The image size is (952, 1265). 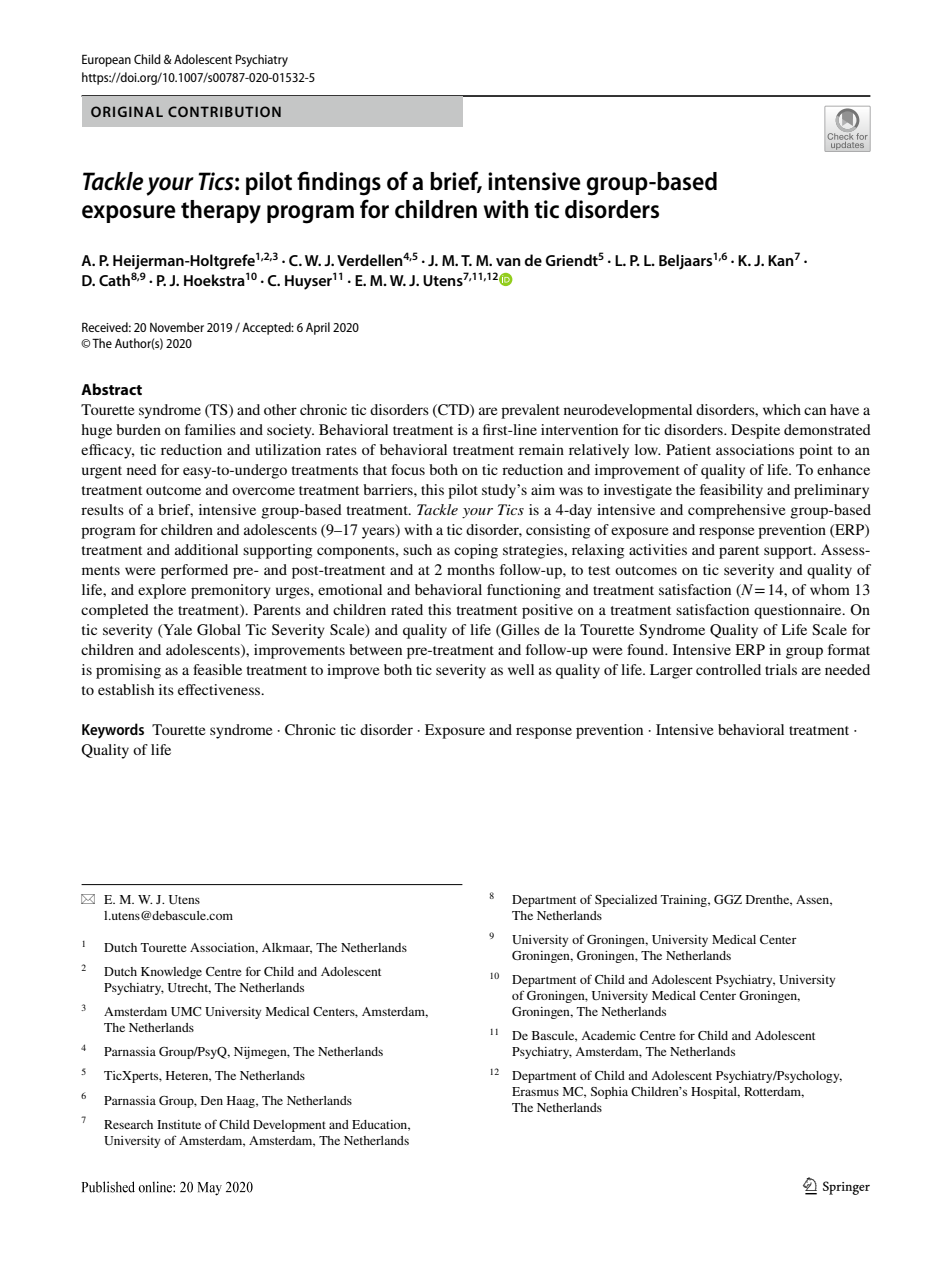 I want to click on which, so click(x=782, y=409).
